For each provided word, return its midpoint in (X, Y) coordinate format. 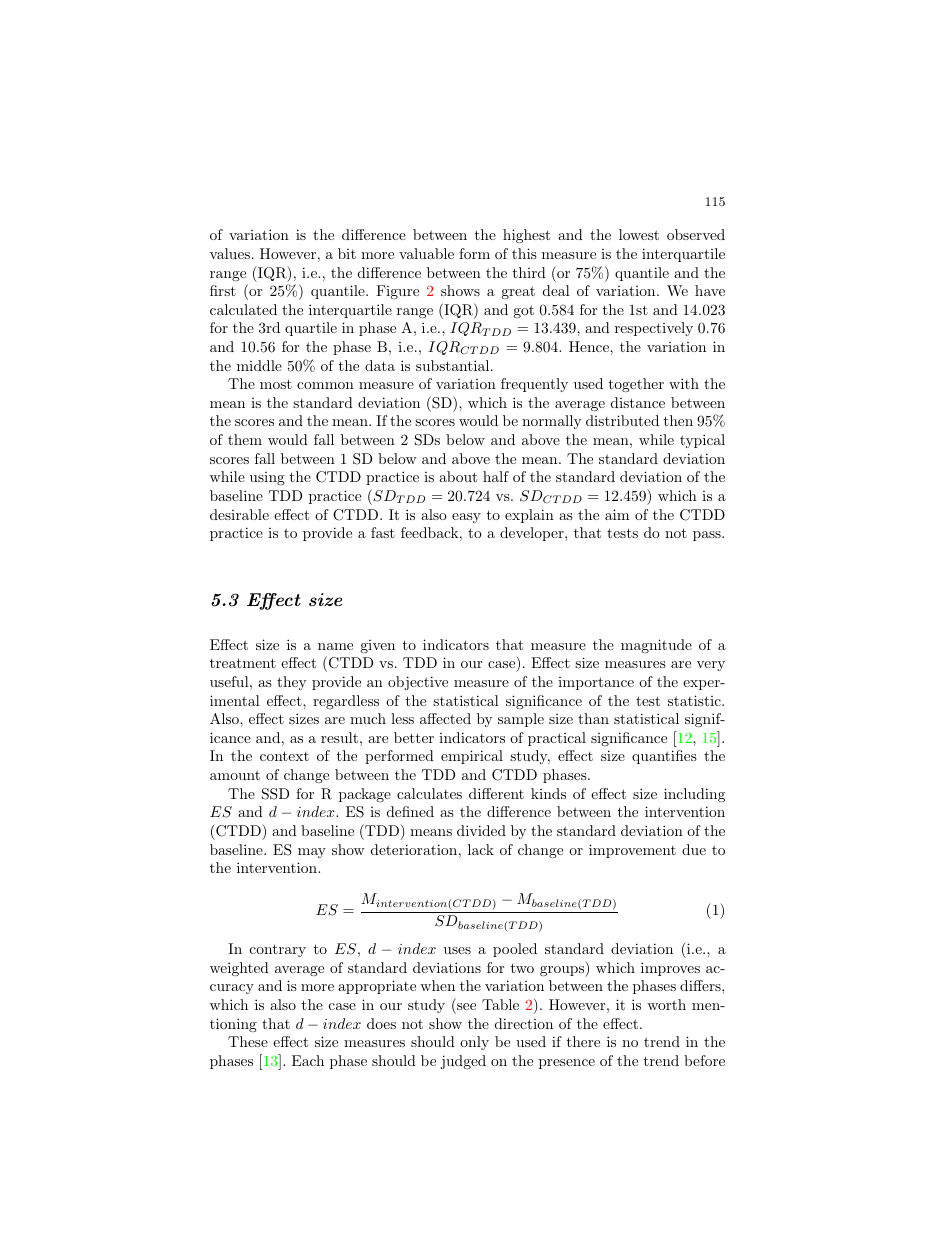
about (458, 476)
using (267, 478)
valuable (426, 253)
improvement (632, 851)
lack (481, 849)
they (291, 683)
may (312, 853)
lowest (639, 234)
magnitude (656, 646)
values (231, 253)
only (474, 1043)
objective (418, 683)
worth (666, 1004)
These (248, 1041)
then (678, 420)
